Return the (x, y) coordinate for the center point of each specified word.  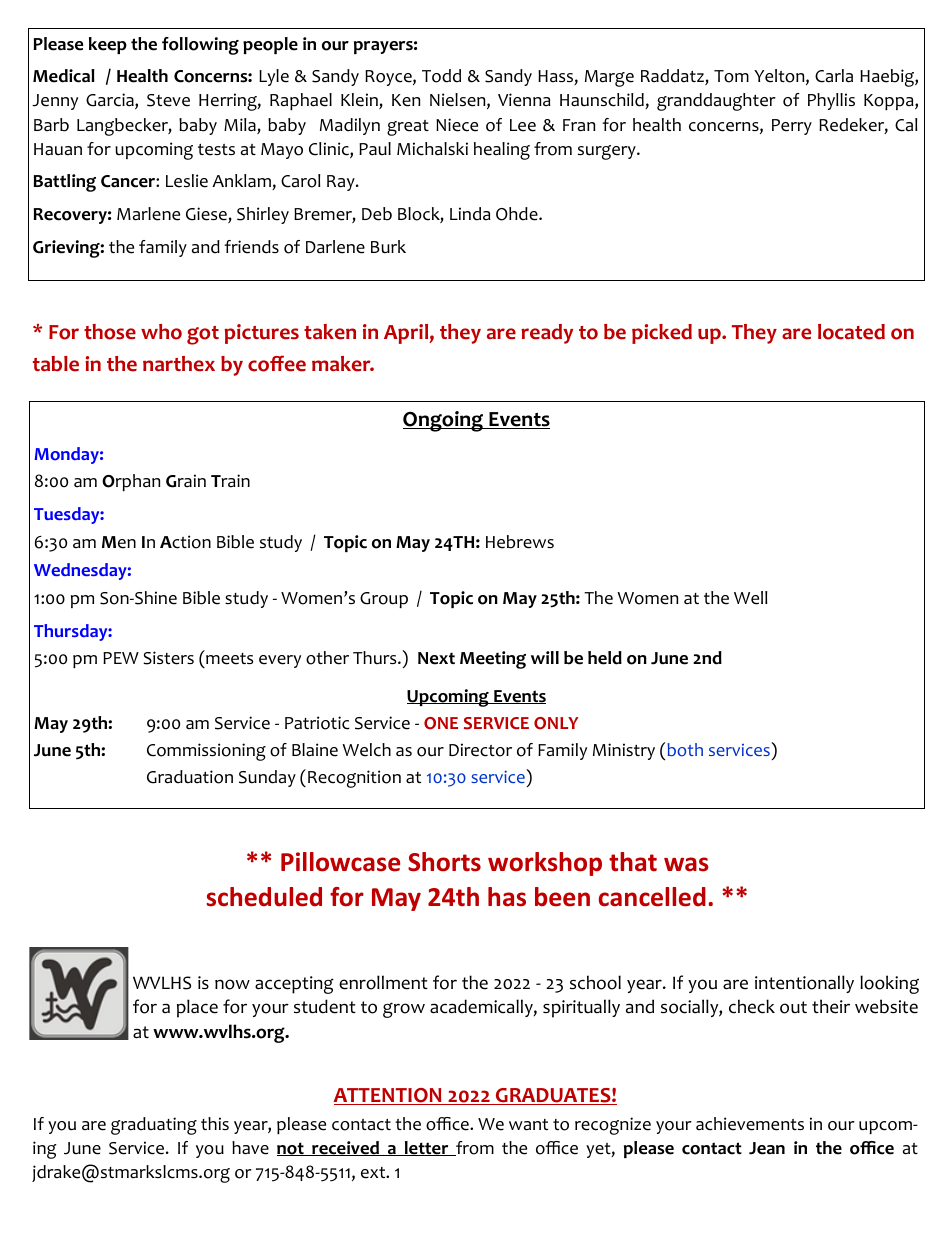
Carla (834, 76)
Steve (168, 100)
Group (384, 600)
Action (185, 542)
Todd (441, 76)
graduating (154, 1126)
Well (751, 598)
